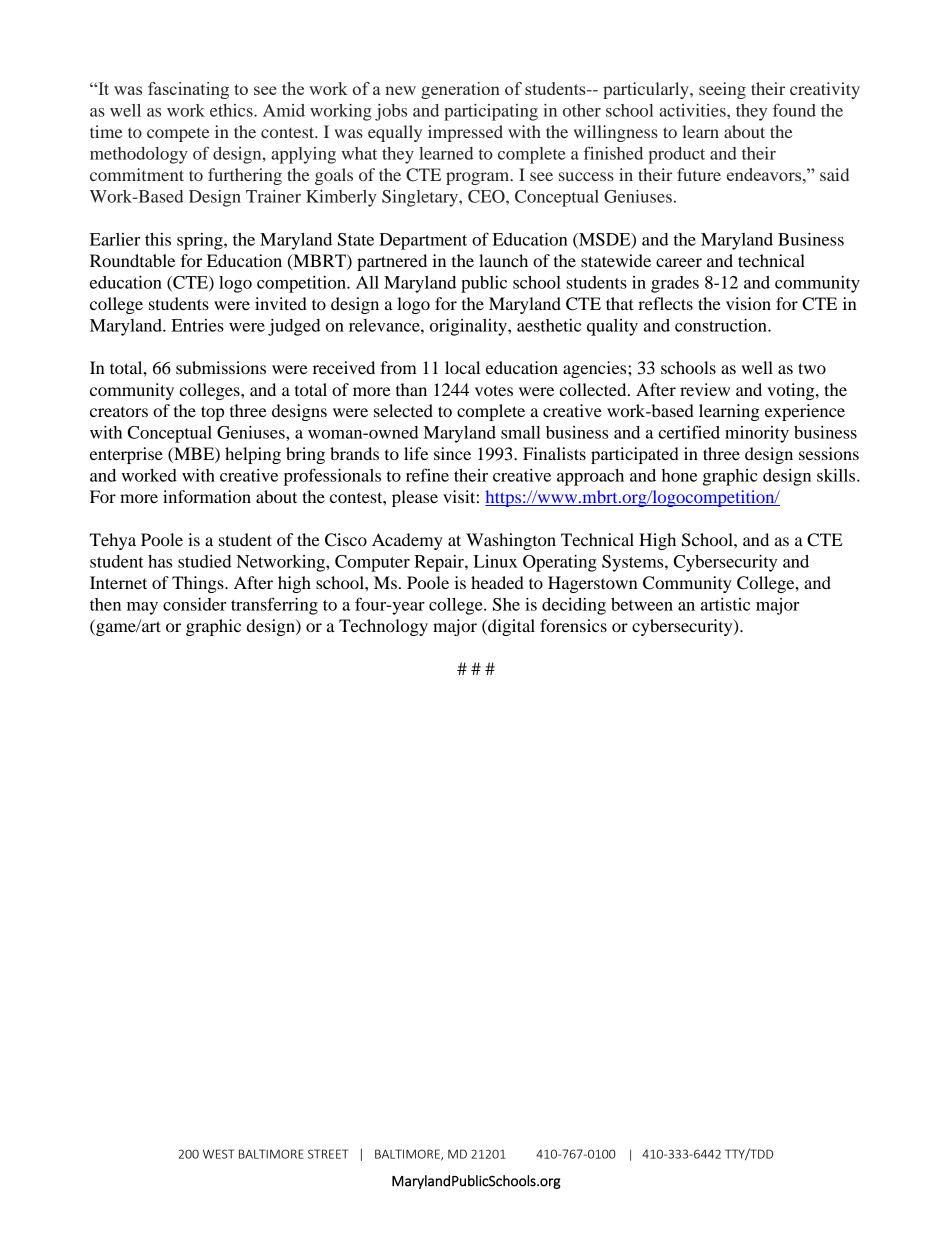 The image size is (952, 1233). What do you see at coordinates (465, 133) in the page?
I see `impressed` at bounding box center [465, 133].
